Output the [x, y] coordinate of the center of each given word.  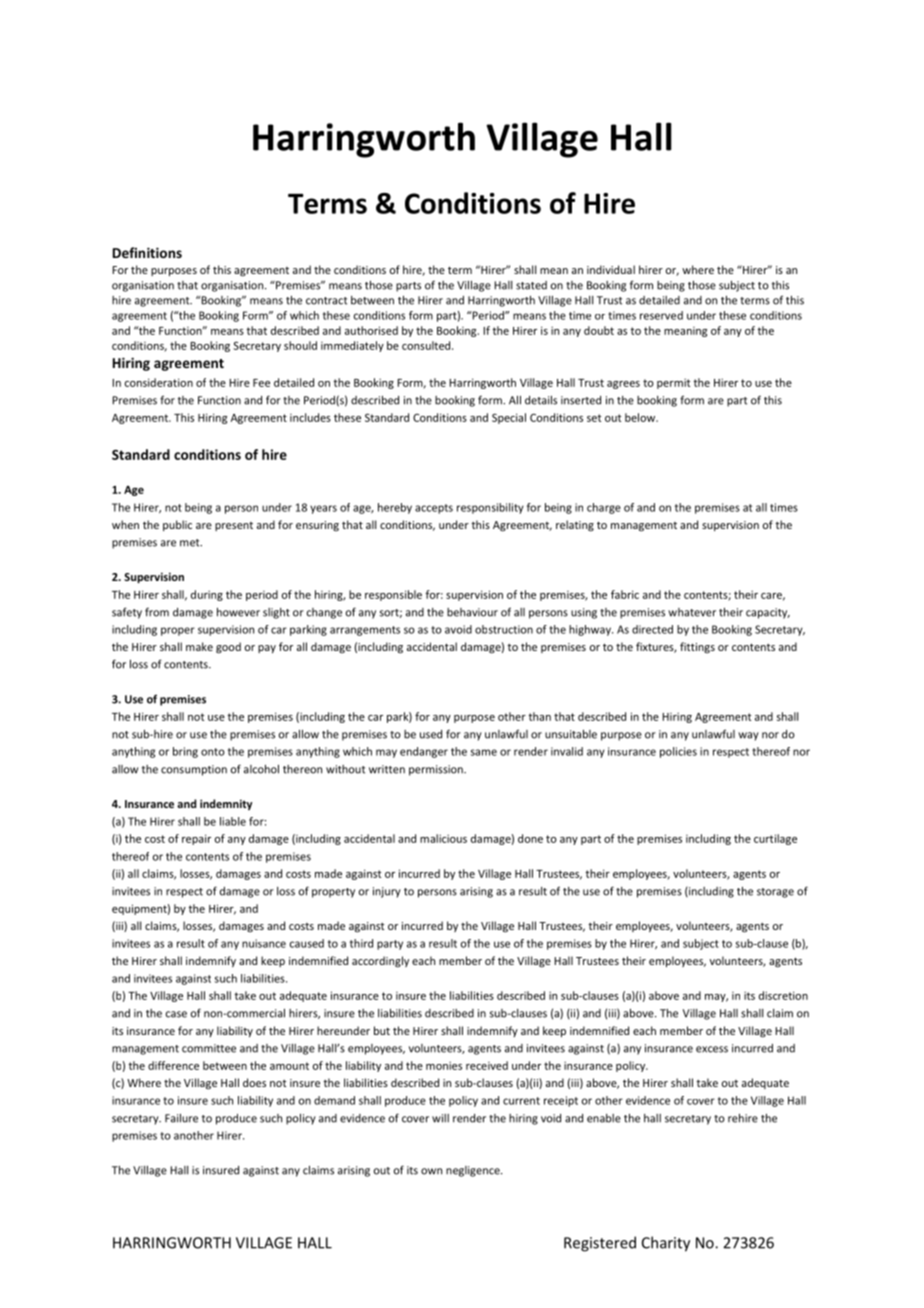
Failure [181, 1118]
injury [387, 892]
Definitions [147, 252]
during [207, 595]
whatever [692, 612]
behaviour [472, 612]
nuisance [264, 943]
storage [775, 893]
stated [531, 285]
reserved [661, 315]
